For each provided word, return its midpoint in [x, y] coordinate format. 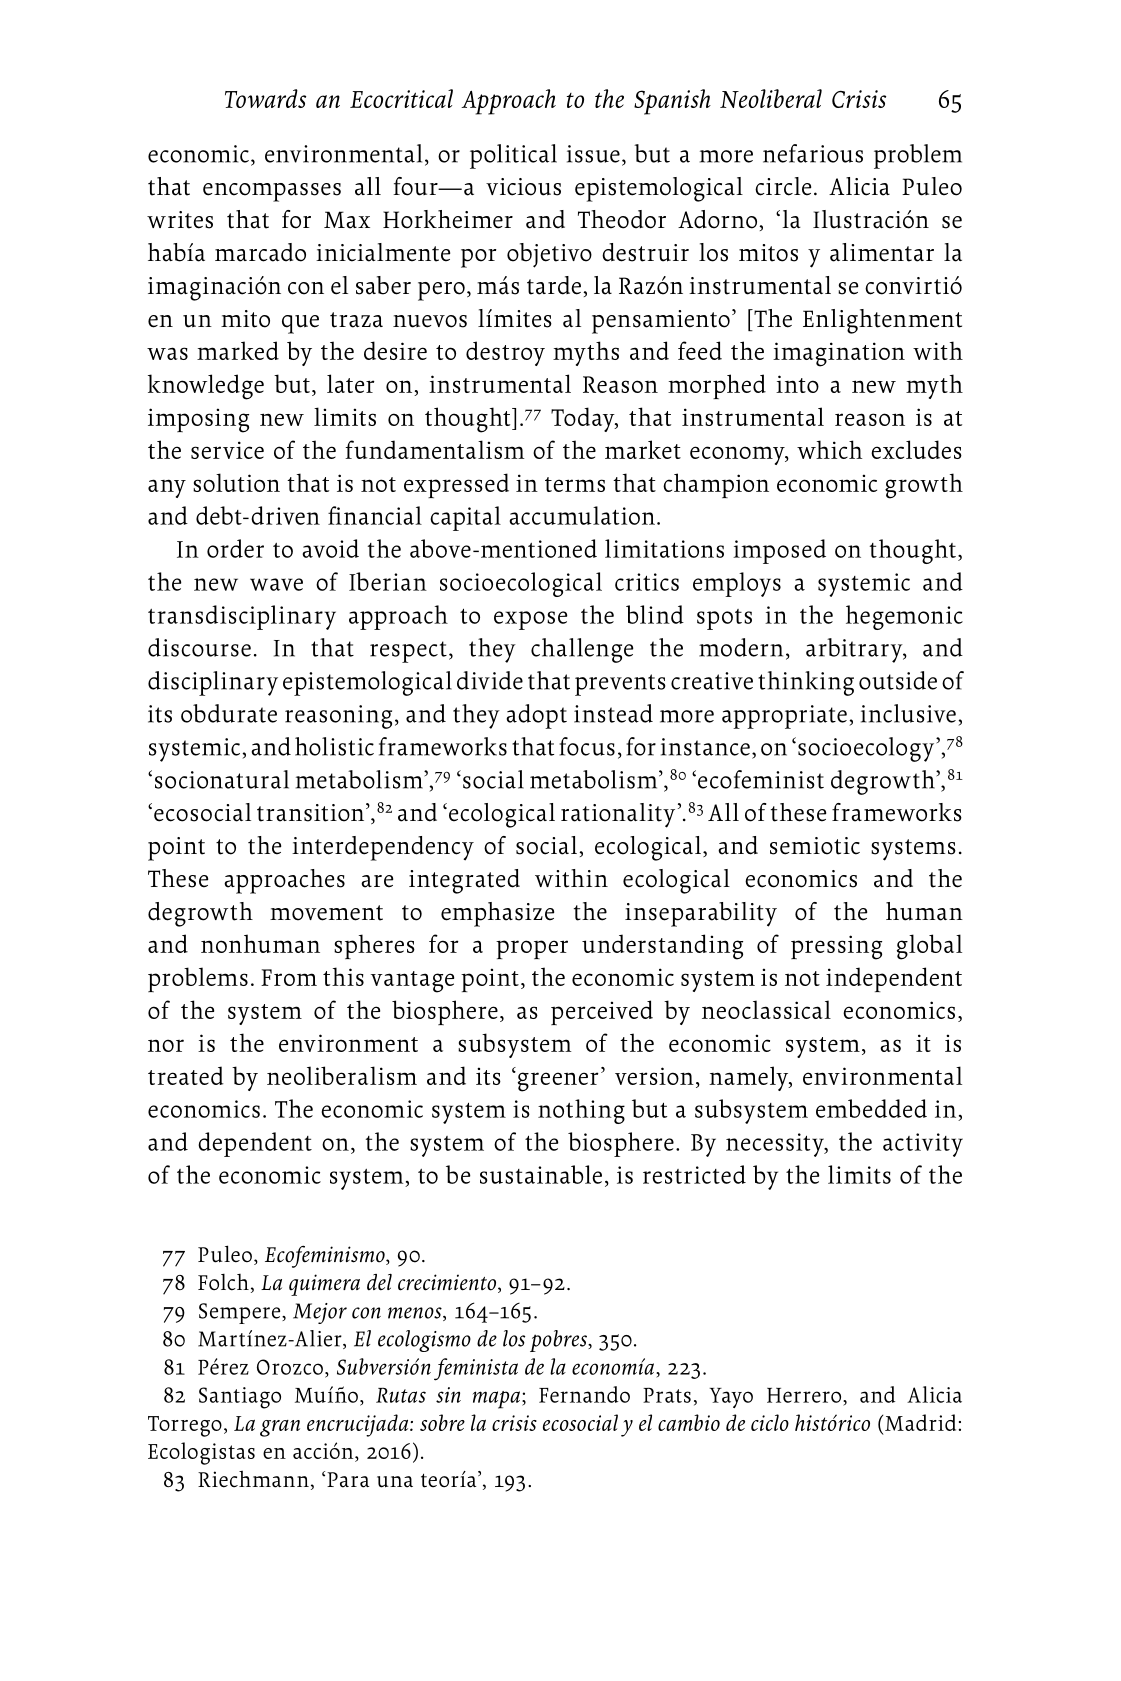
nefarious [813, 153]
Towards [265, 98]
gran [280, 1428]
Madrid [920, 1422]
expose [530, 620]
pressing [836, 947]
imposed [779, 551]
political [513, 156]
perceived [602, 1012]
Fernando [584, 1394]
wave [276, 584]
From [289, 977]
